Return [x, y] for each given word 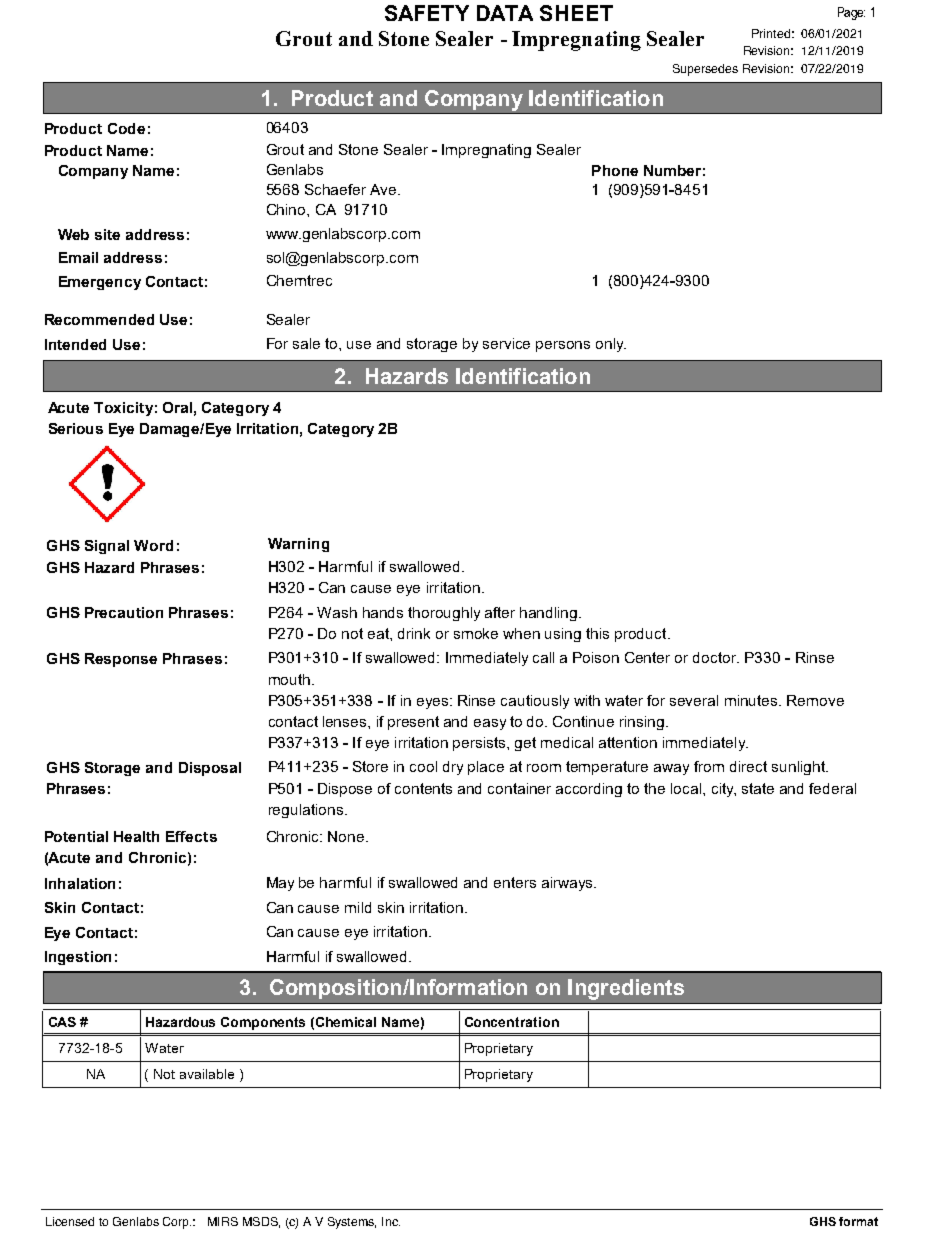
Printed [771, 33]
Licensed [70, 1221]
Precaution [124, 612]
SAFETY [427, 13]
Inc [391, 1221]
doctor [716, 657]
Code [126, 128]
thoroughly [444, 614]
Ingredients [626, 989]
